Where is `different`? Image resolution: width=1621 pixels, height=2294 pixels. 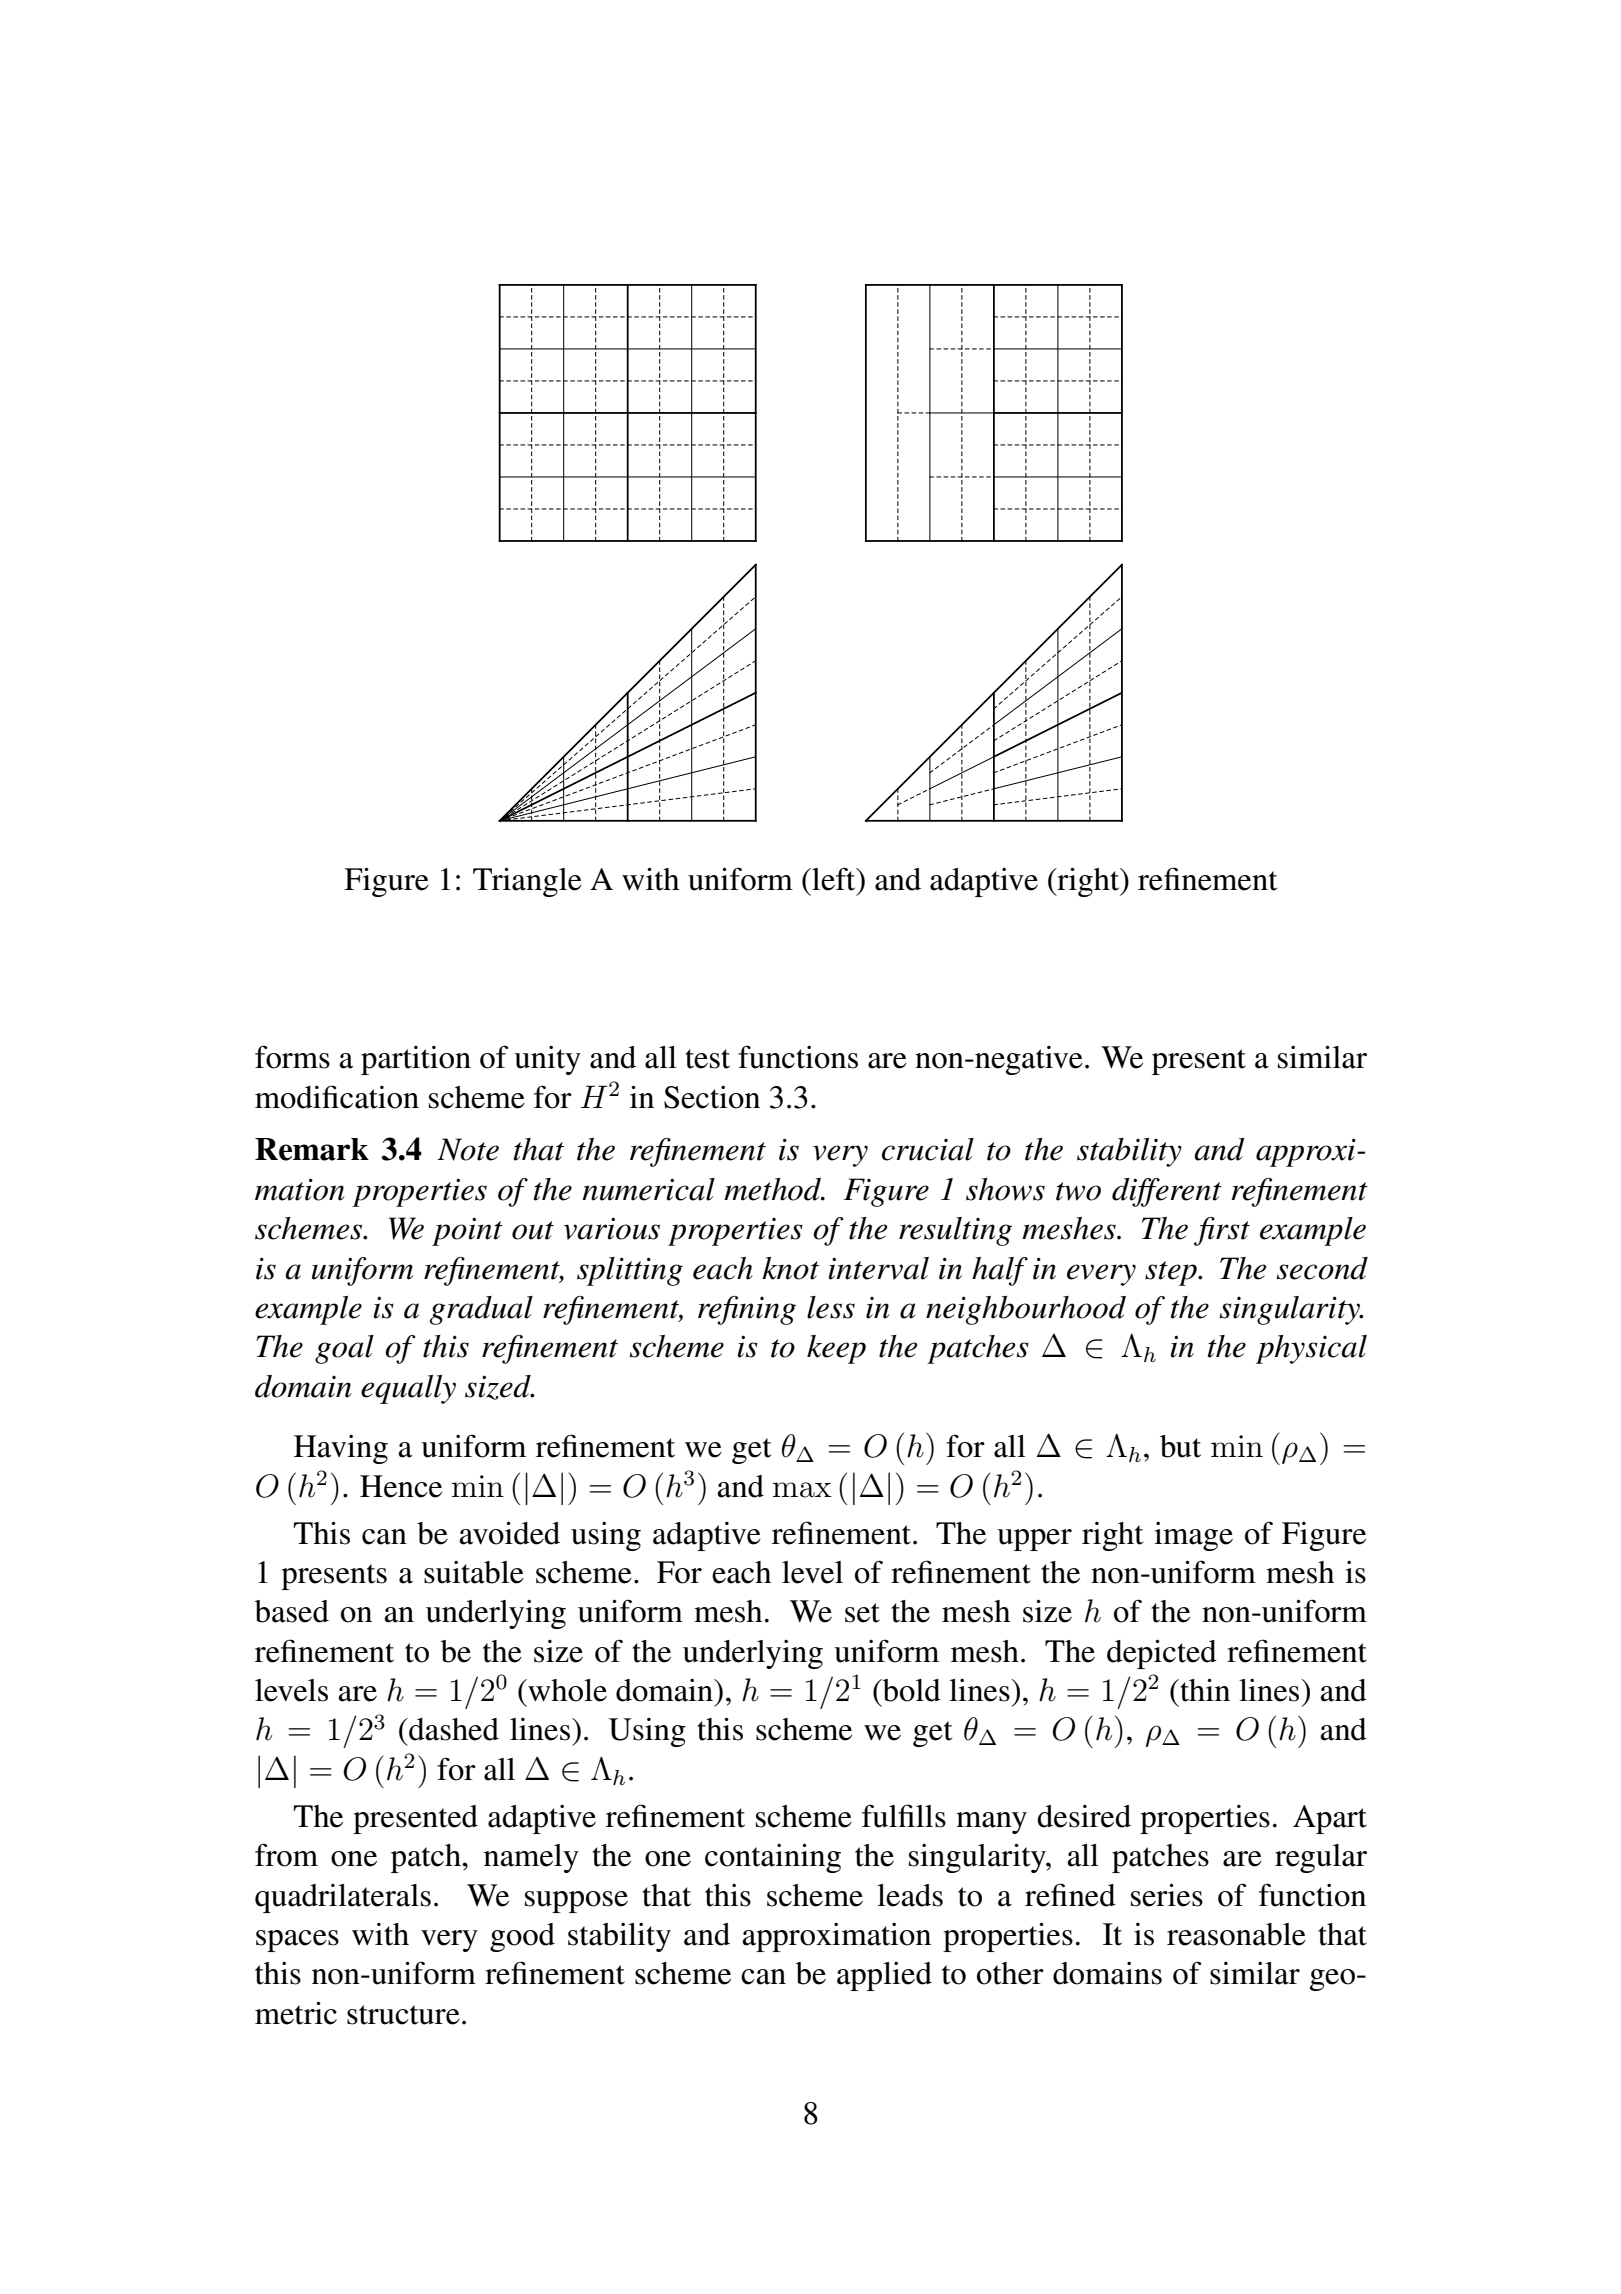 different is located at coordinates (1167, 1192).
